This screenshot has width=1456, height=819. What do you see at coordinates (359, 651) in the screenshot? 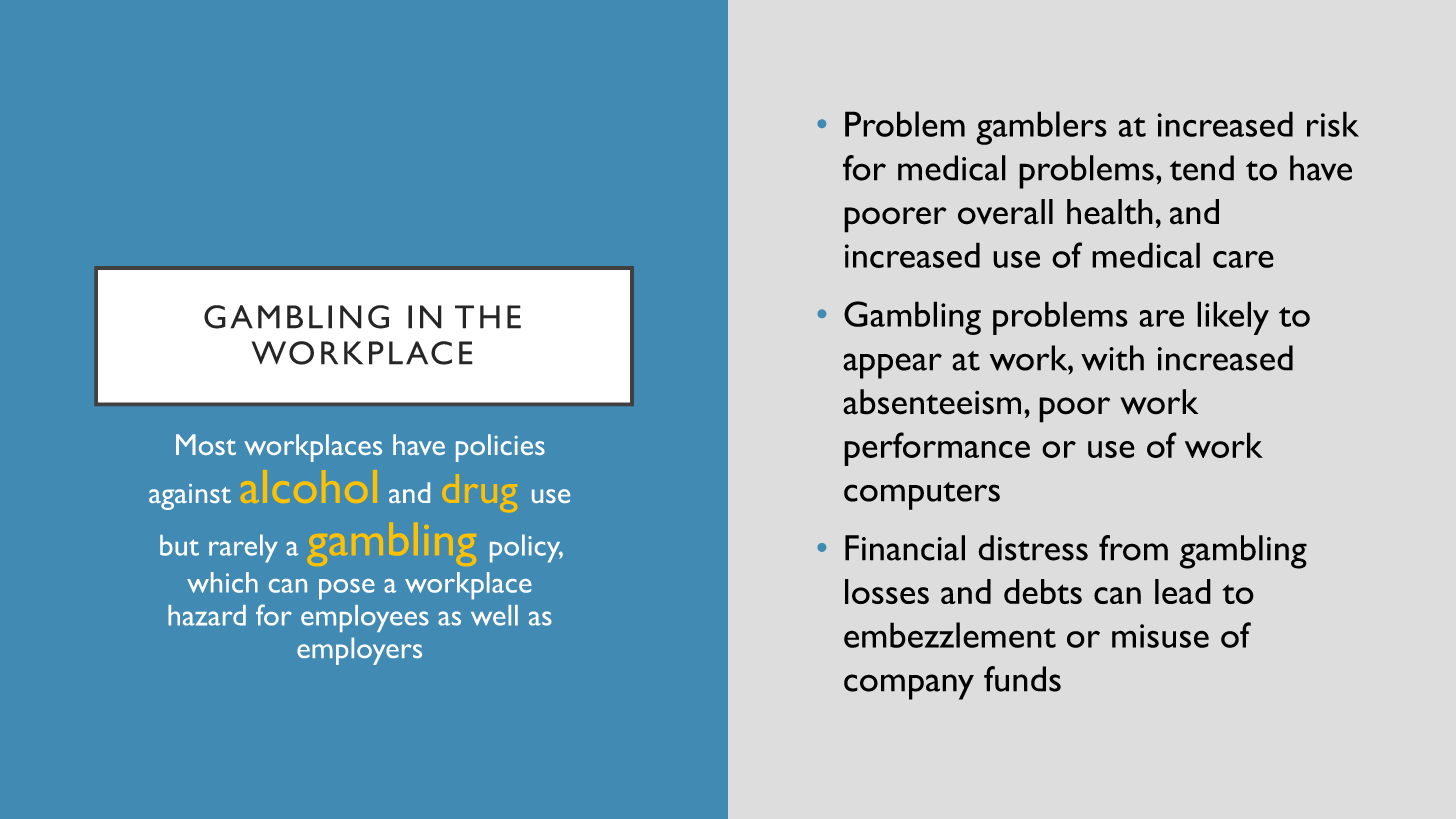
I see `employers` at bounding box center [359, 651].
